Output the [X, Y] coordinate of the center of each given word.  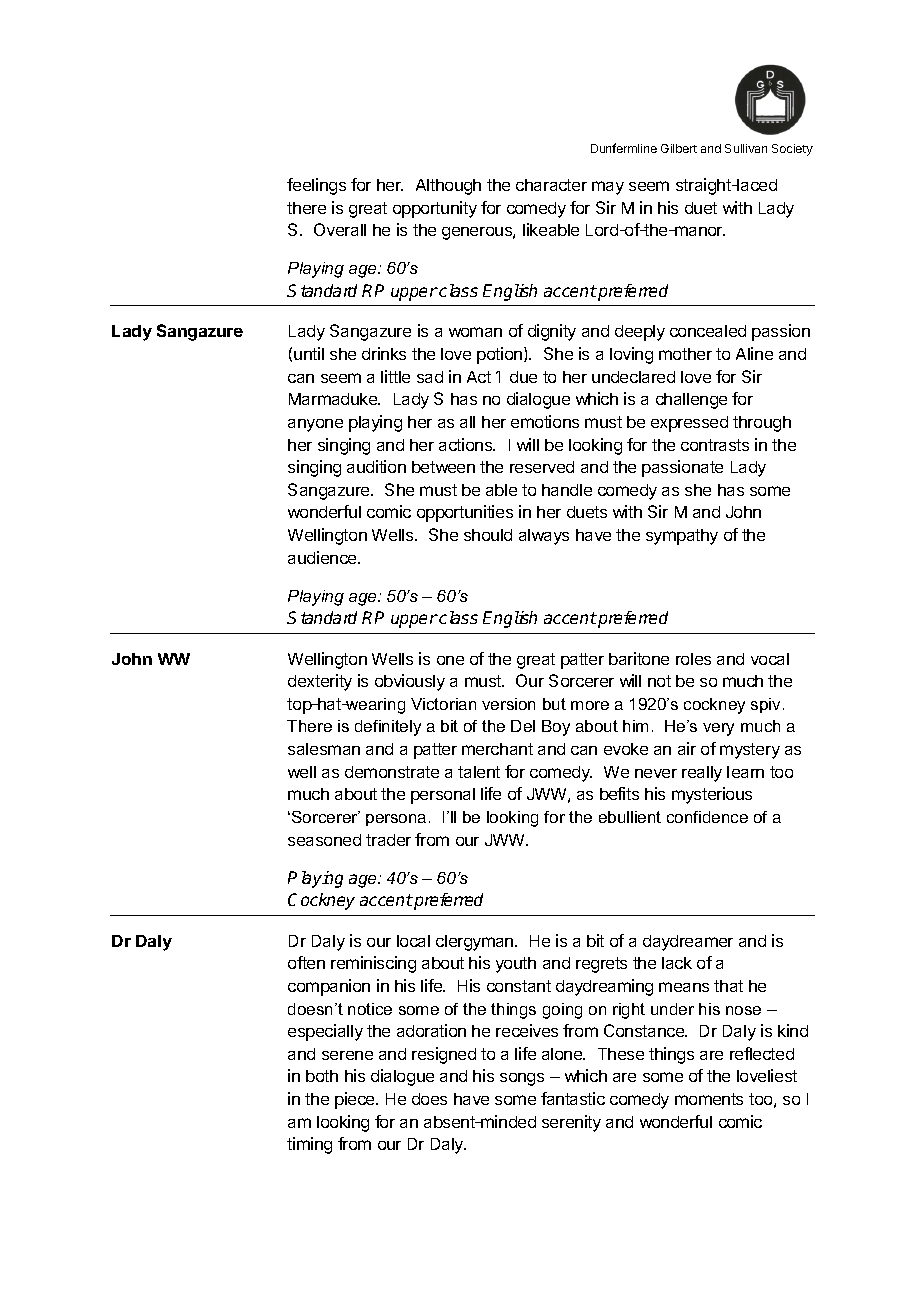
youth [516, 965]
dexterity [320, 682]
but [554, 704]
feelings [316, 186]
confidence [707, 817]
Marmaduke [334, 399]
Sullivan [746, 148]
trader [388, 840]
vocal [770, 659]
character [551, 185]
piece [356, 1100]
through [762, 424]
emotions [545, 421]
